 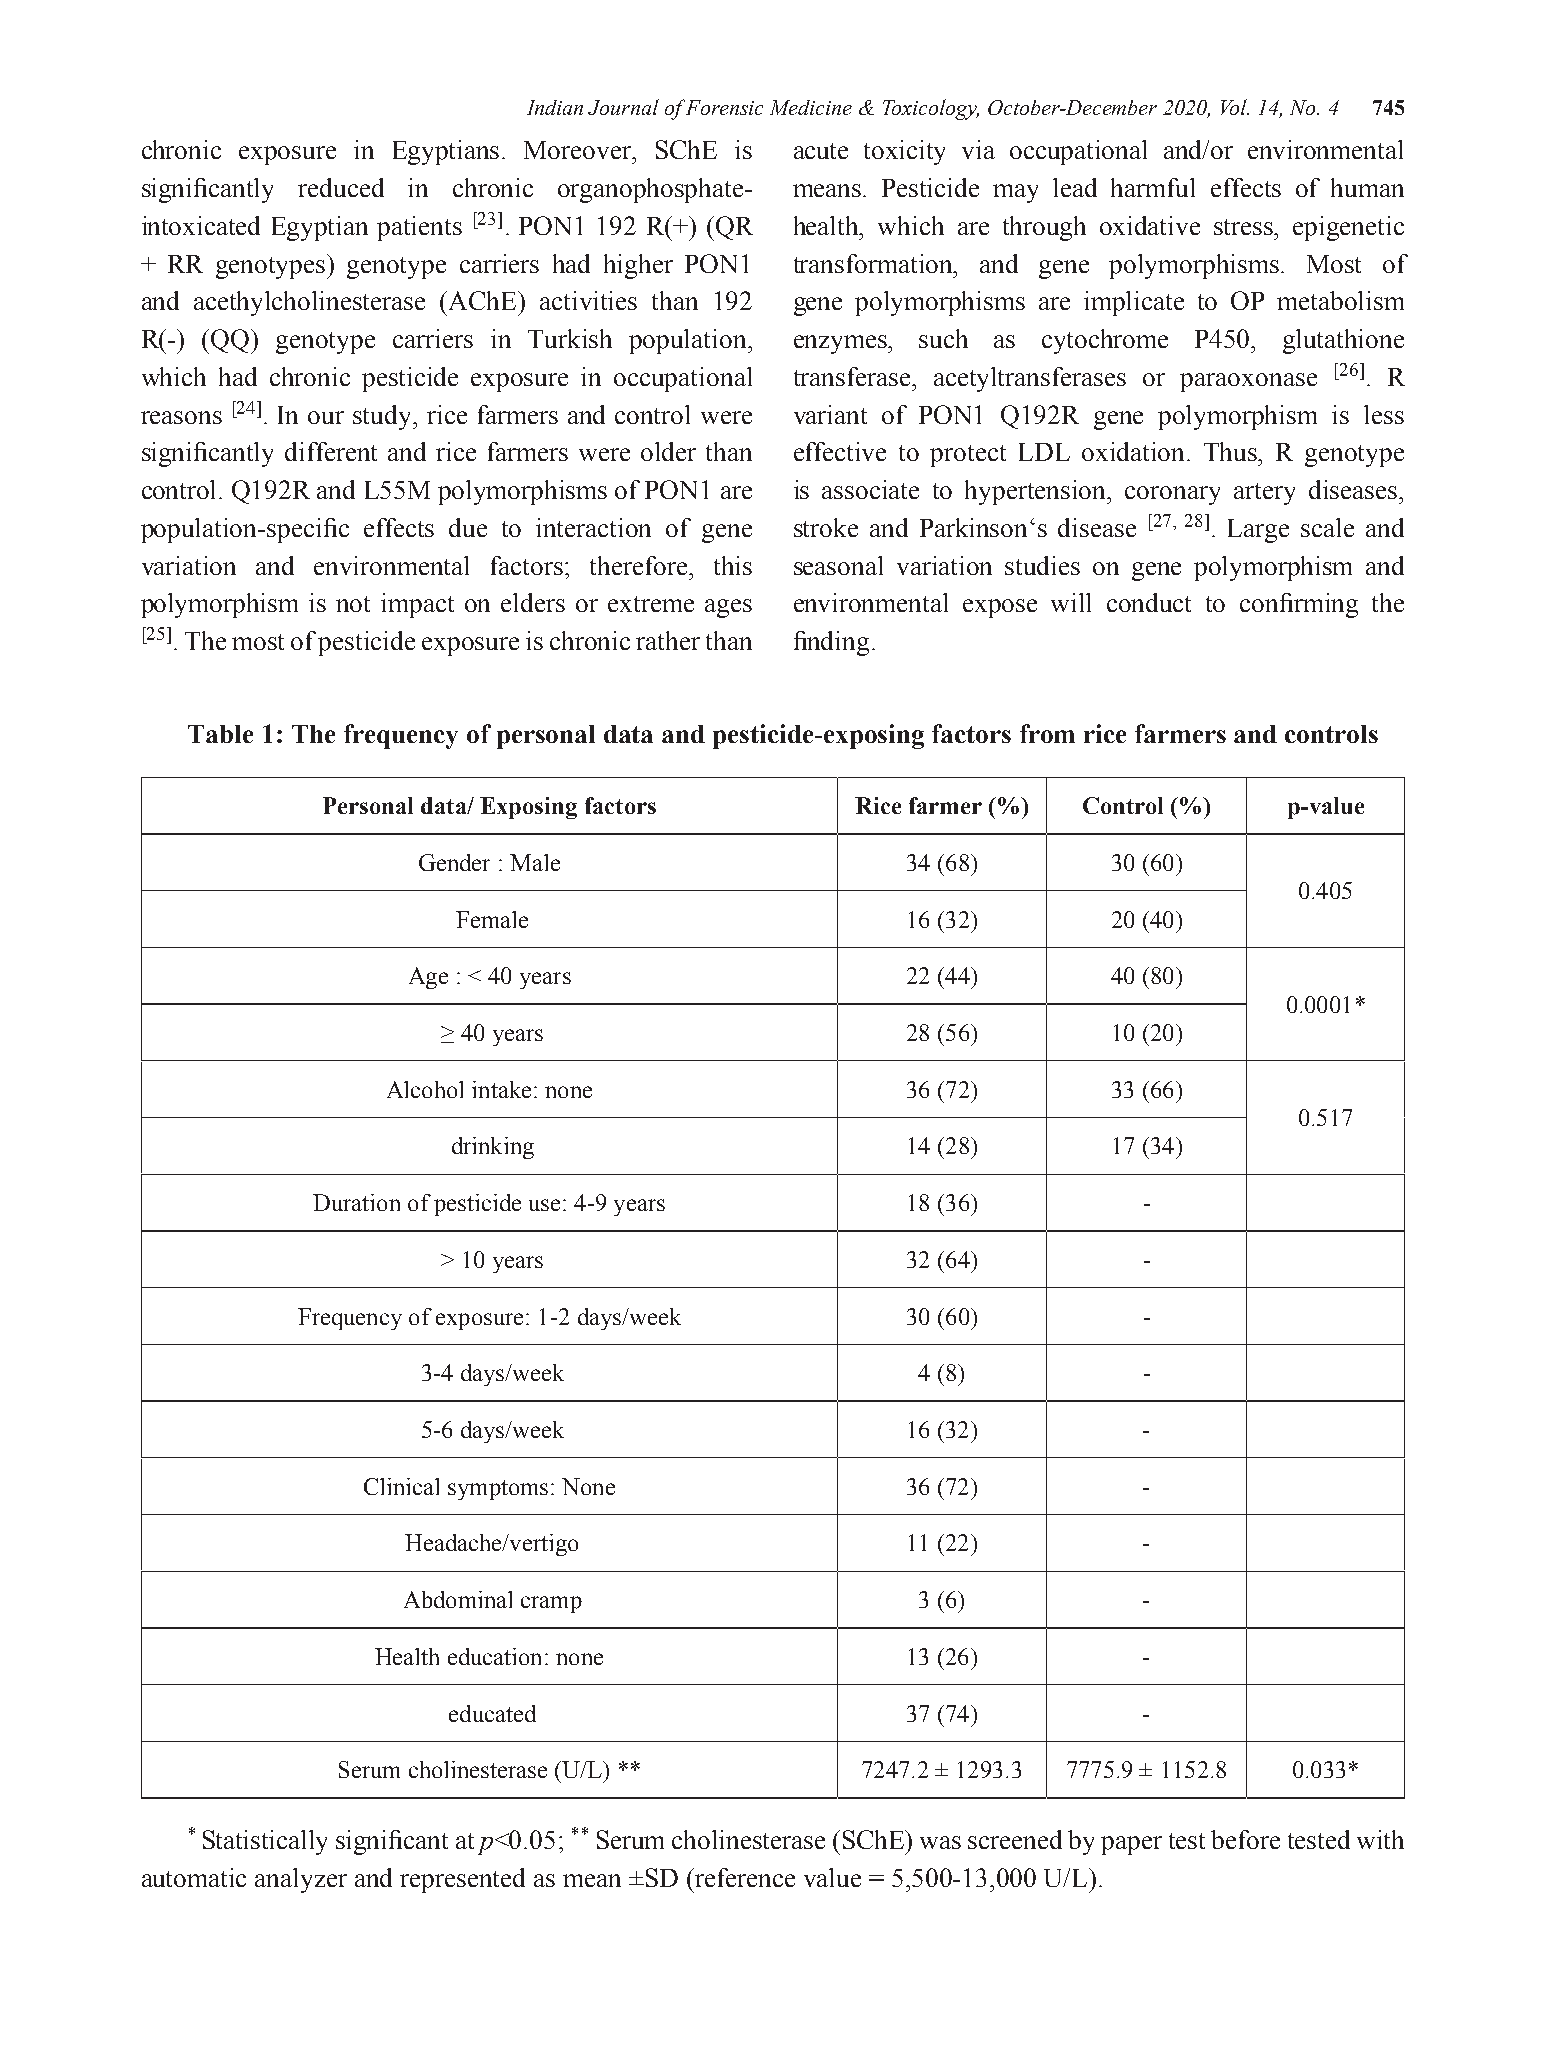 What do you see at coordinates (821, 151) in the page?
I see `acute` at bounding box center [821, 151].
